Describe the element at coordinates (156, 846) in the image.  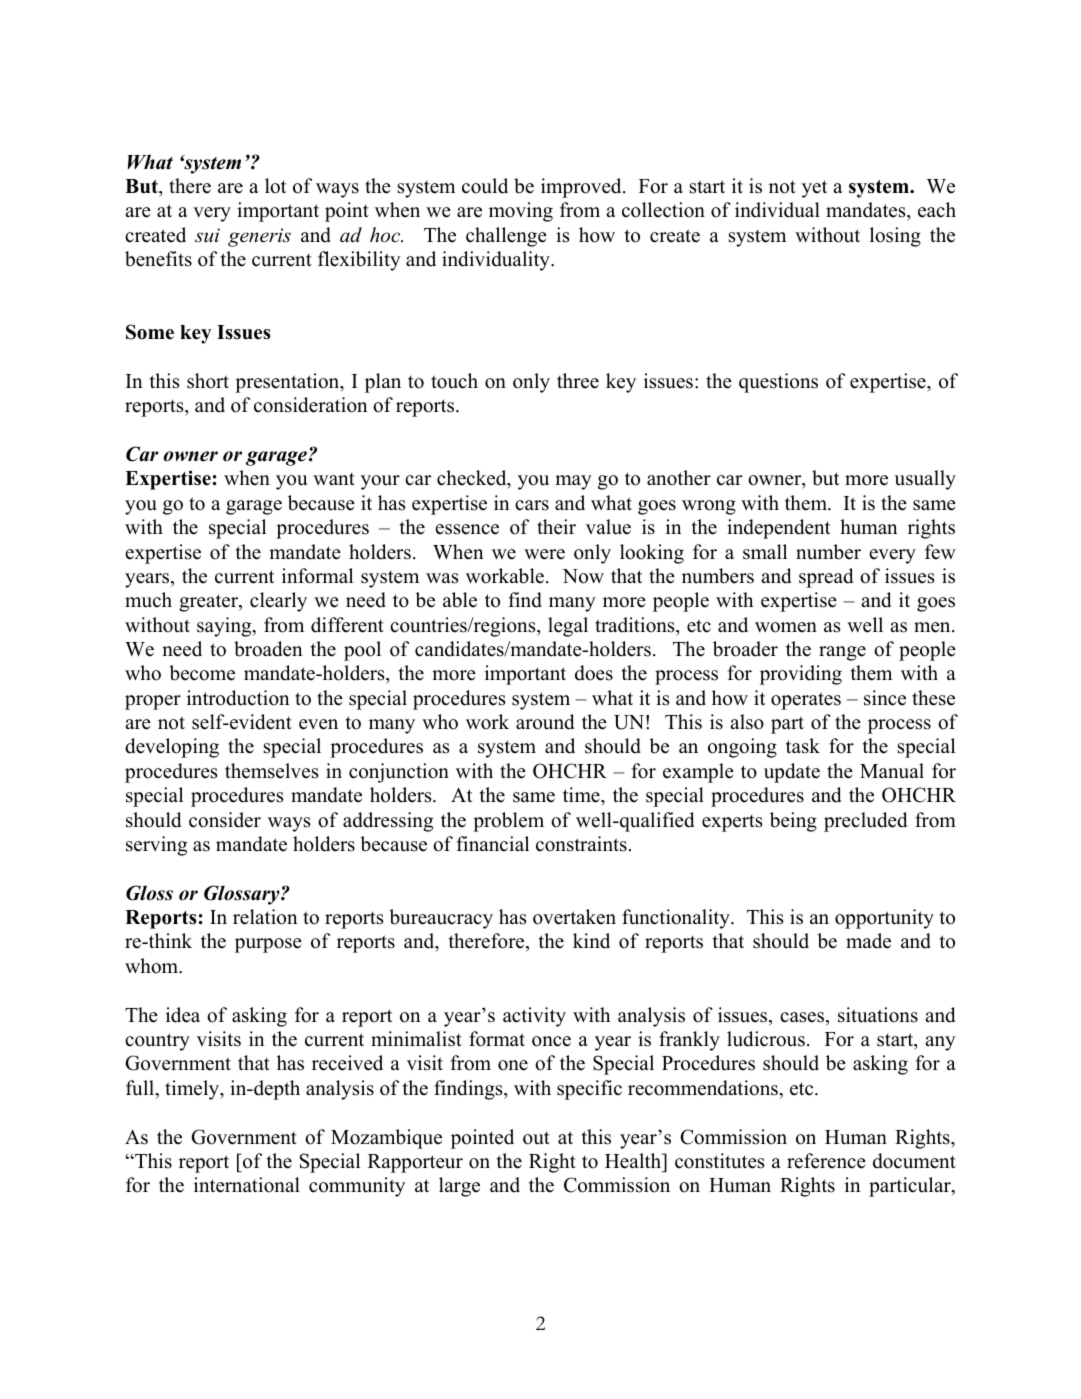
I see `serving` at that location.
